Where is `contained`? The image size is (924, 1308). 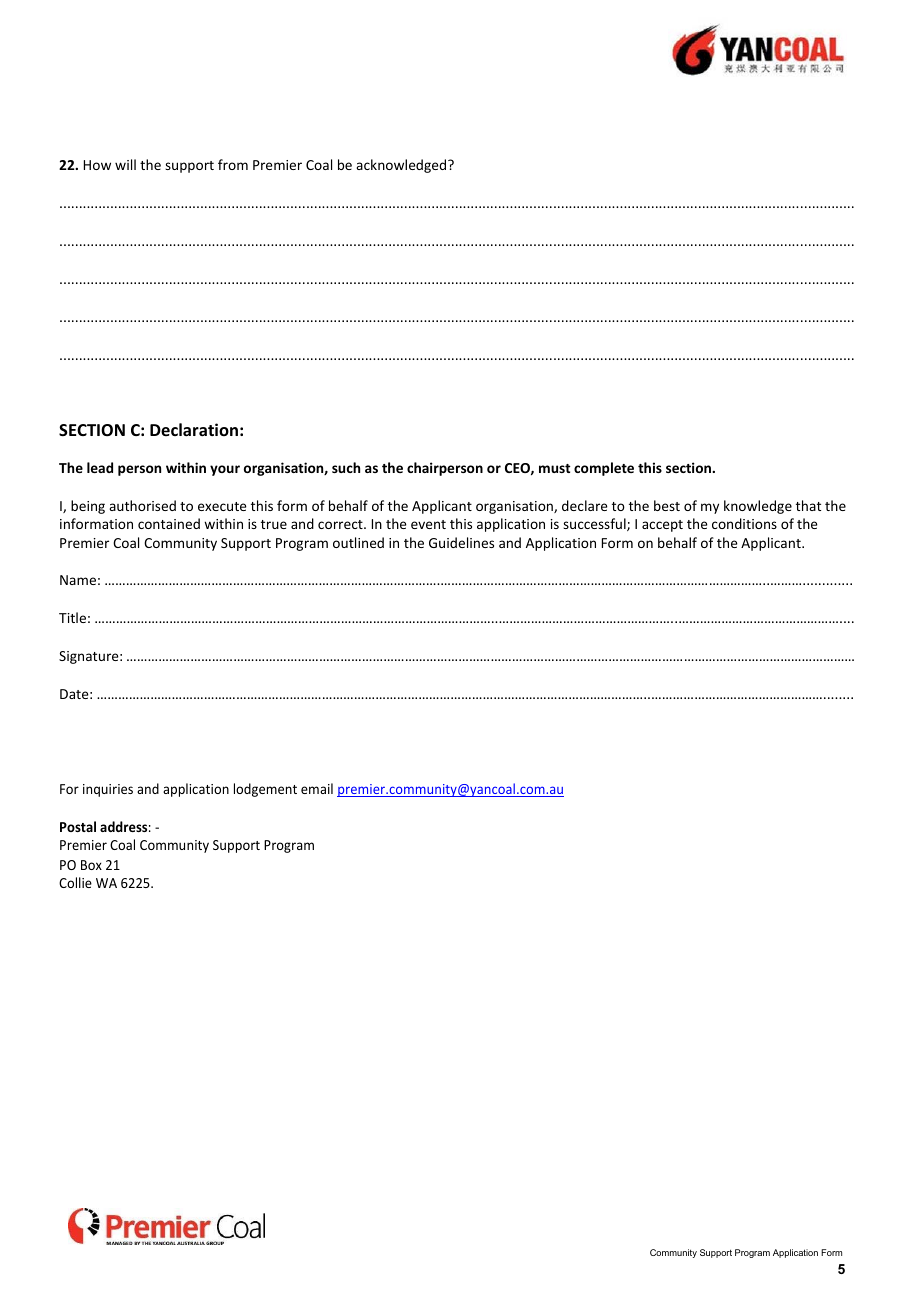 contained is located at coordinates (169, 523).
